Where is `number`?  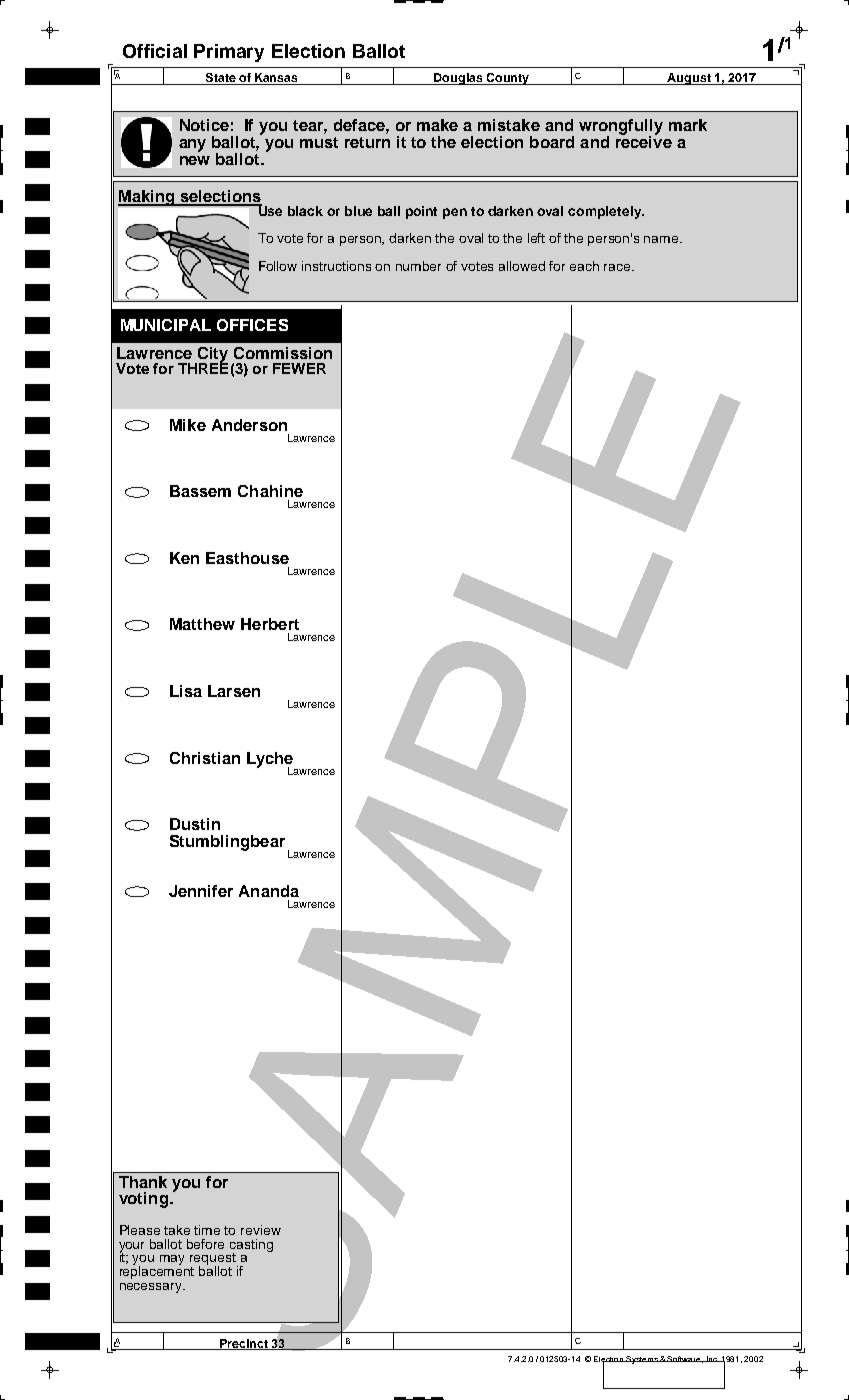
number is located at coordinates (418, 266).
